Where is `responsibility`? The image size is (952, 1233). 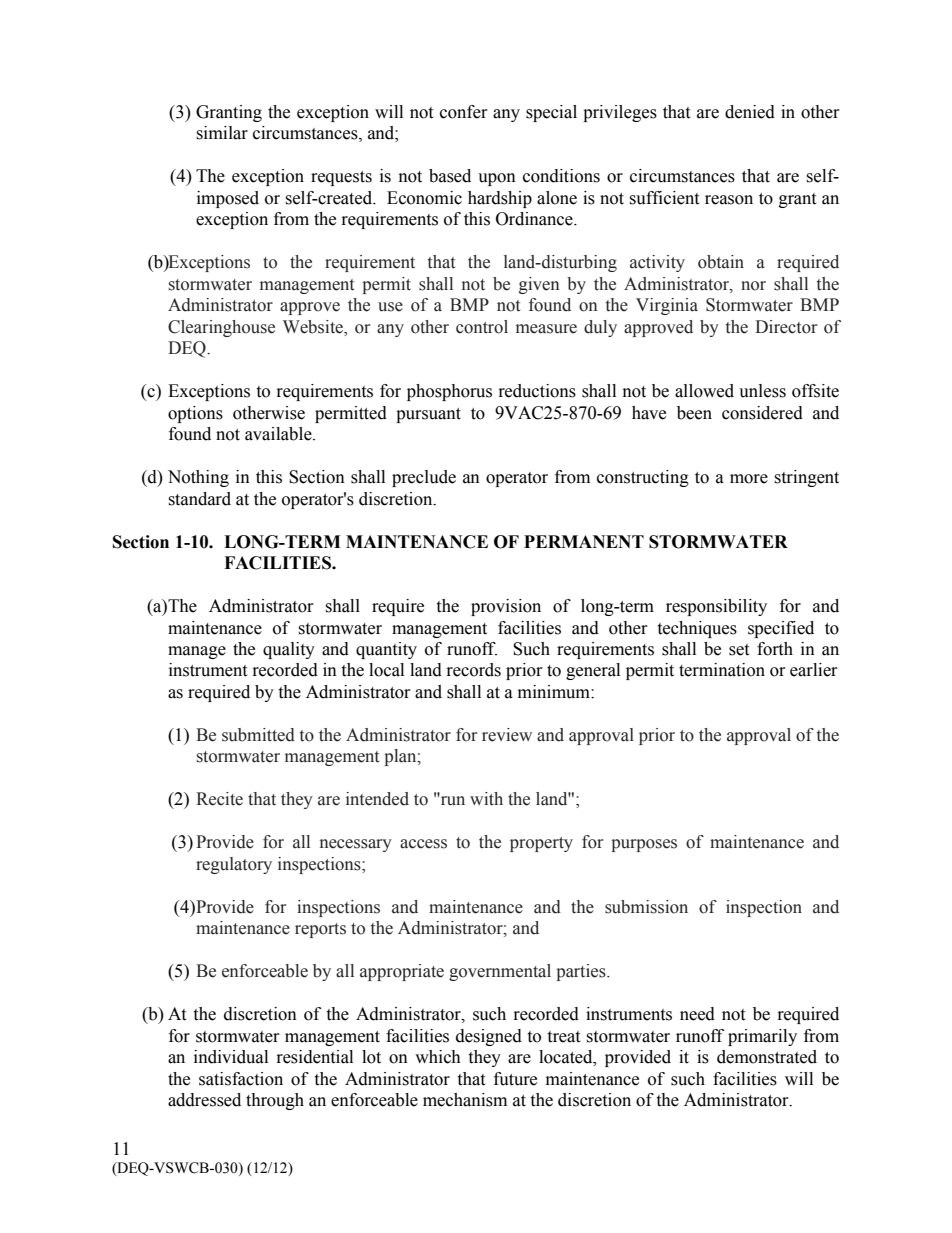 responsibility is located at coordinates (716, 607).
